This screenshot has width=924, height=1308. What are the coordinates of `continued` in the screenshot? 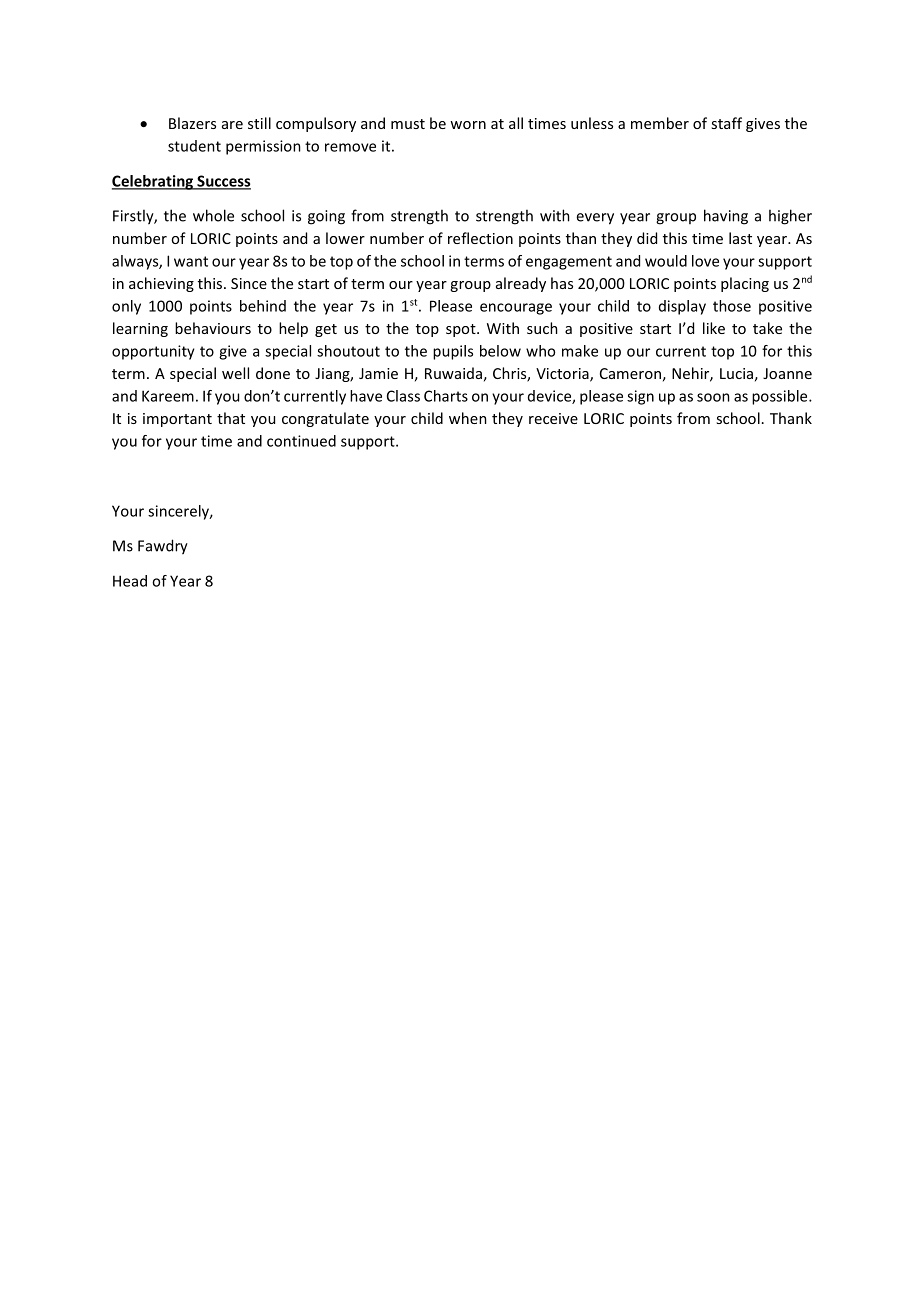 It's located at (301, 441).
